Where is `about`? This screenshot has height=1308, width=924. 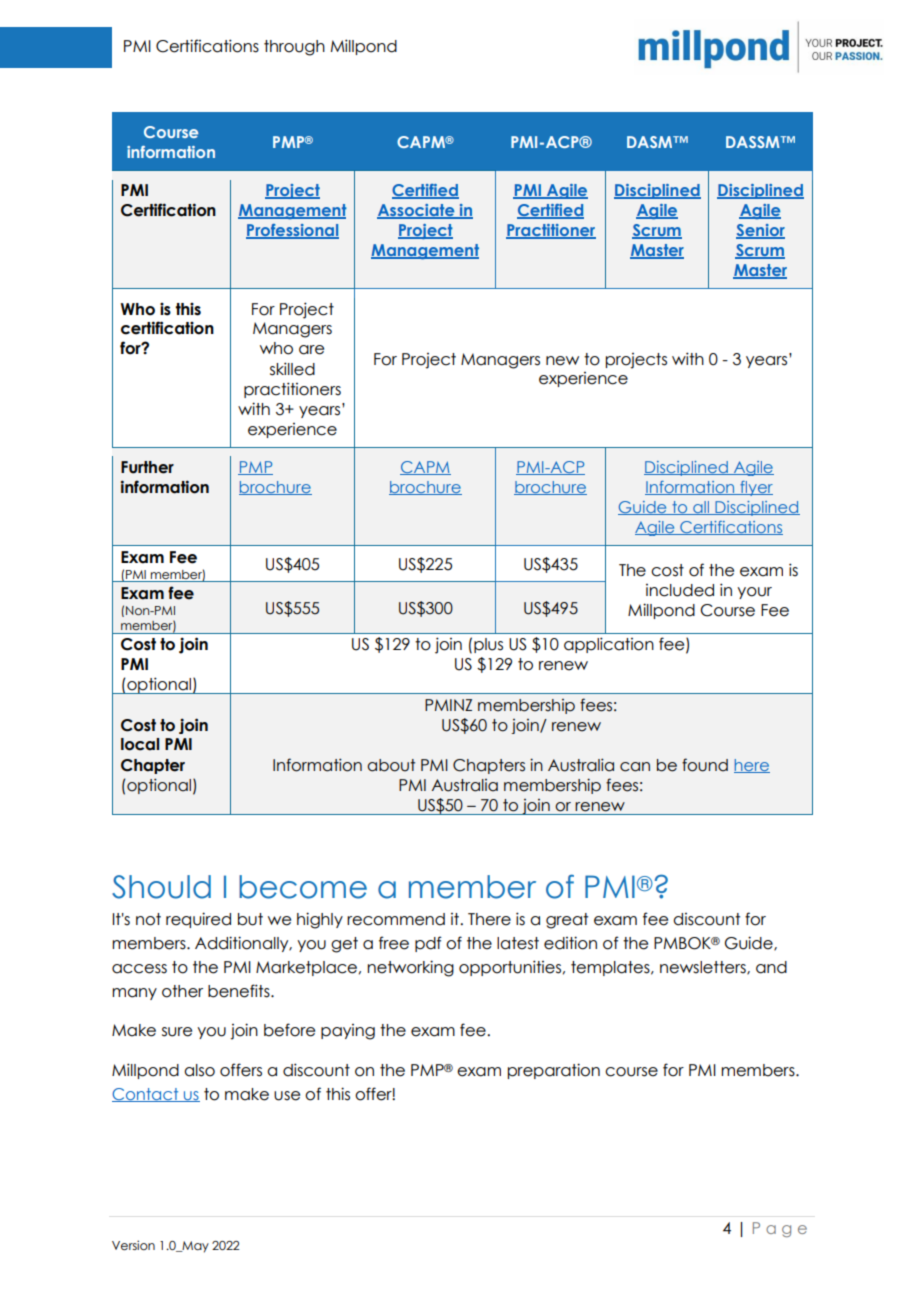
about is located at coordinates (391, 765).
